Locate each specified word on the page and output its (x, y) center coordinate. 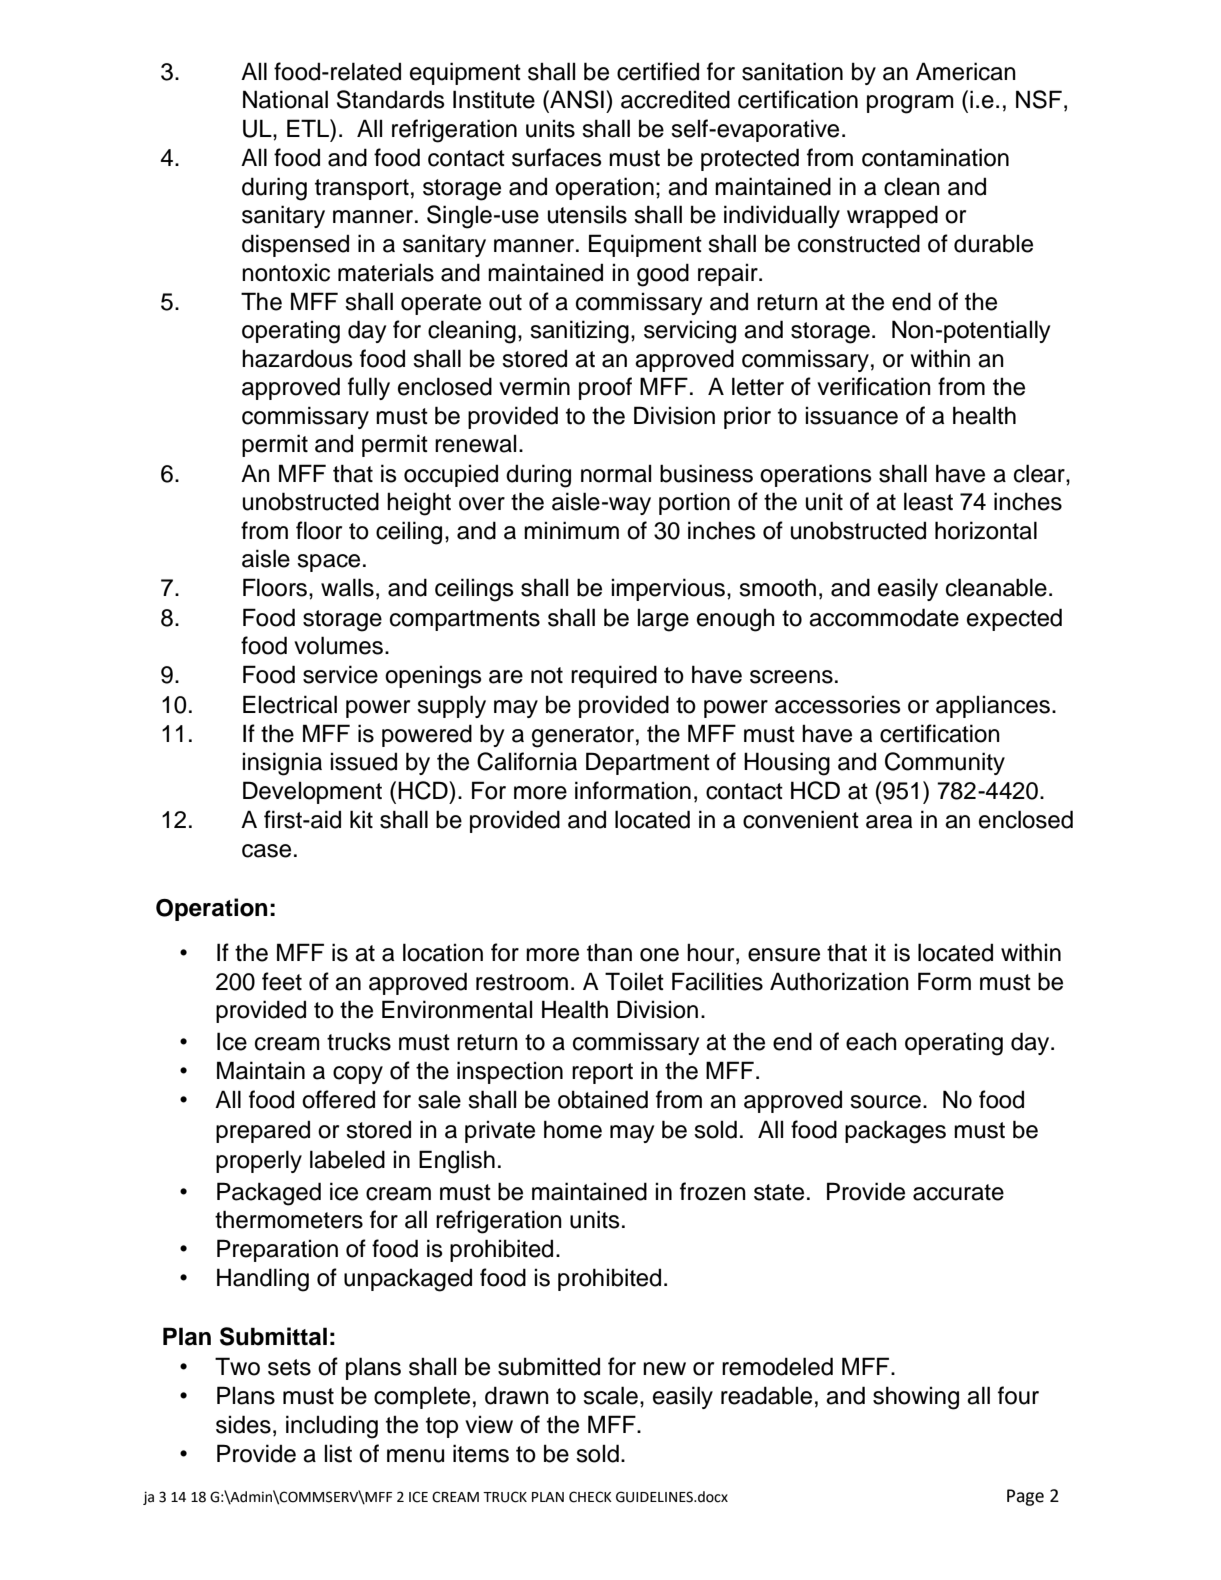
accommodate (884, 617)
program (910, 104)
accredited (675, 99)
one (659, 955)
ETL (309, 128)
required (614, 676)
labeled (347, 1159)
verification (874, 386)
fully (369, 388)
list (338, 1453)
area (889, 822)
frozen (713, 1191)
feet (282, 981)
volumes (340, 645)
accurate (958, 1192)
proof (605, 388)
